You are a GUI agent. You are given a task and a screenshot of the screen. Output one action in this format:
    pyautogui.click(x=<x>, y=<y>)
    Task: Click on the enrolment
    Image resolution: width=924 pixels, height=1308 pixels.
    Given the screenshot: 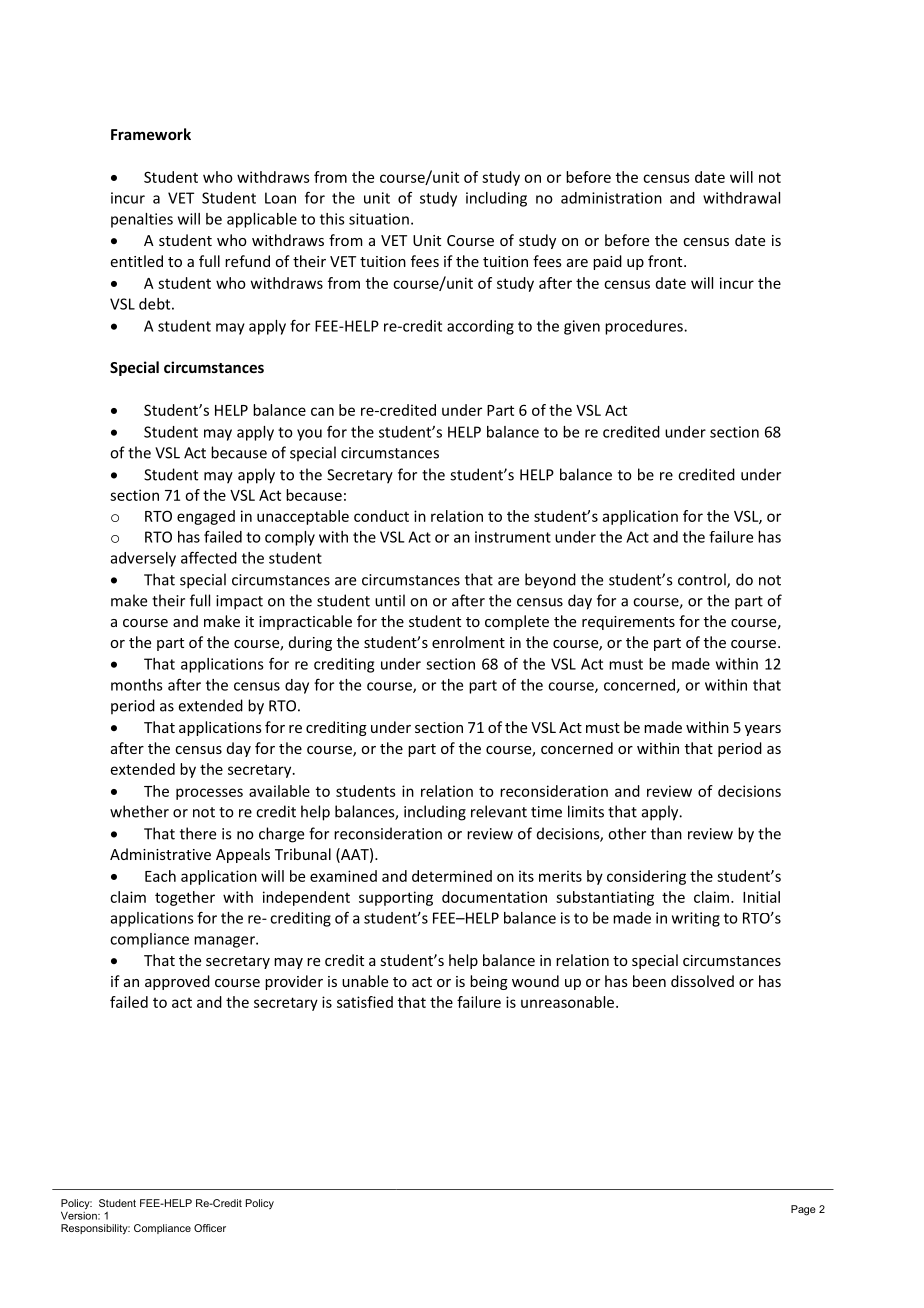 What is the action you would take?
    pyautogui.click(x=468, y=642)
